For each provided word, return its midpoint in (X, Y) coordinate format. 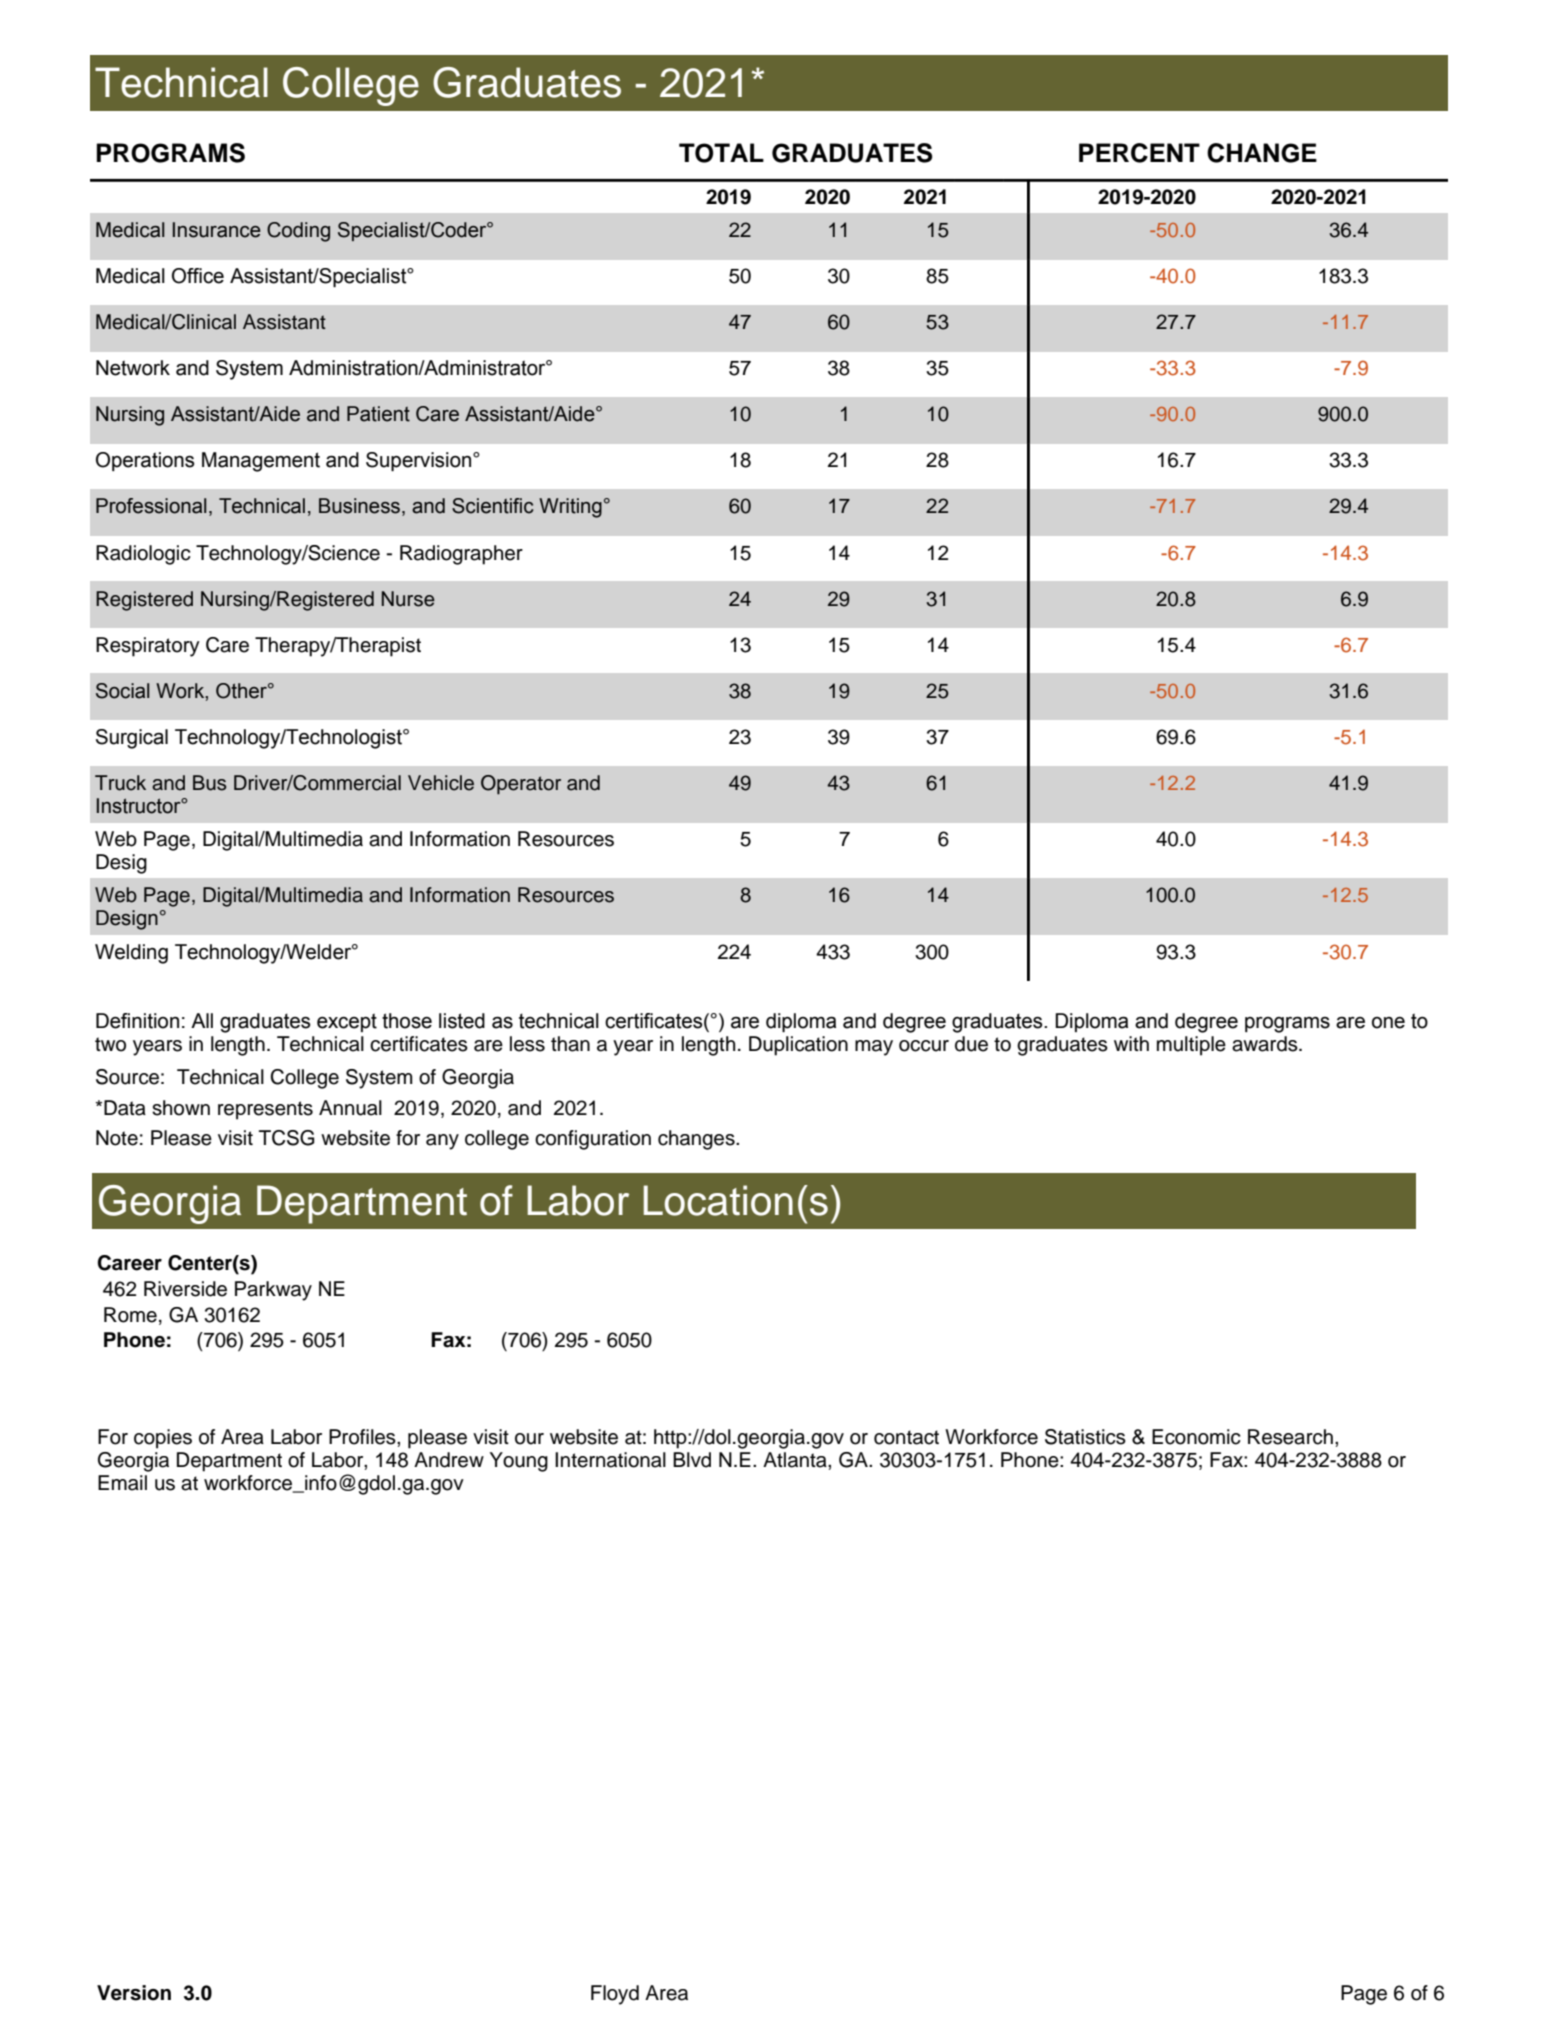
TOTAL (721, 153)
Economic (1196, 1437)
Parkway (273, 1291)
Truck (120, 783)
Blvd (692, 1460)
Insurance (217, 230)
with (1131, 1043)
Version (134, 1993)
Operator (521, 785)
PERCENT (1139, 153)
